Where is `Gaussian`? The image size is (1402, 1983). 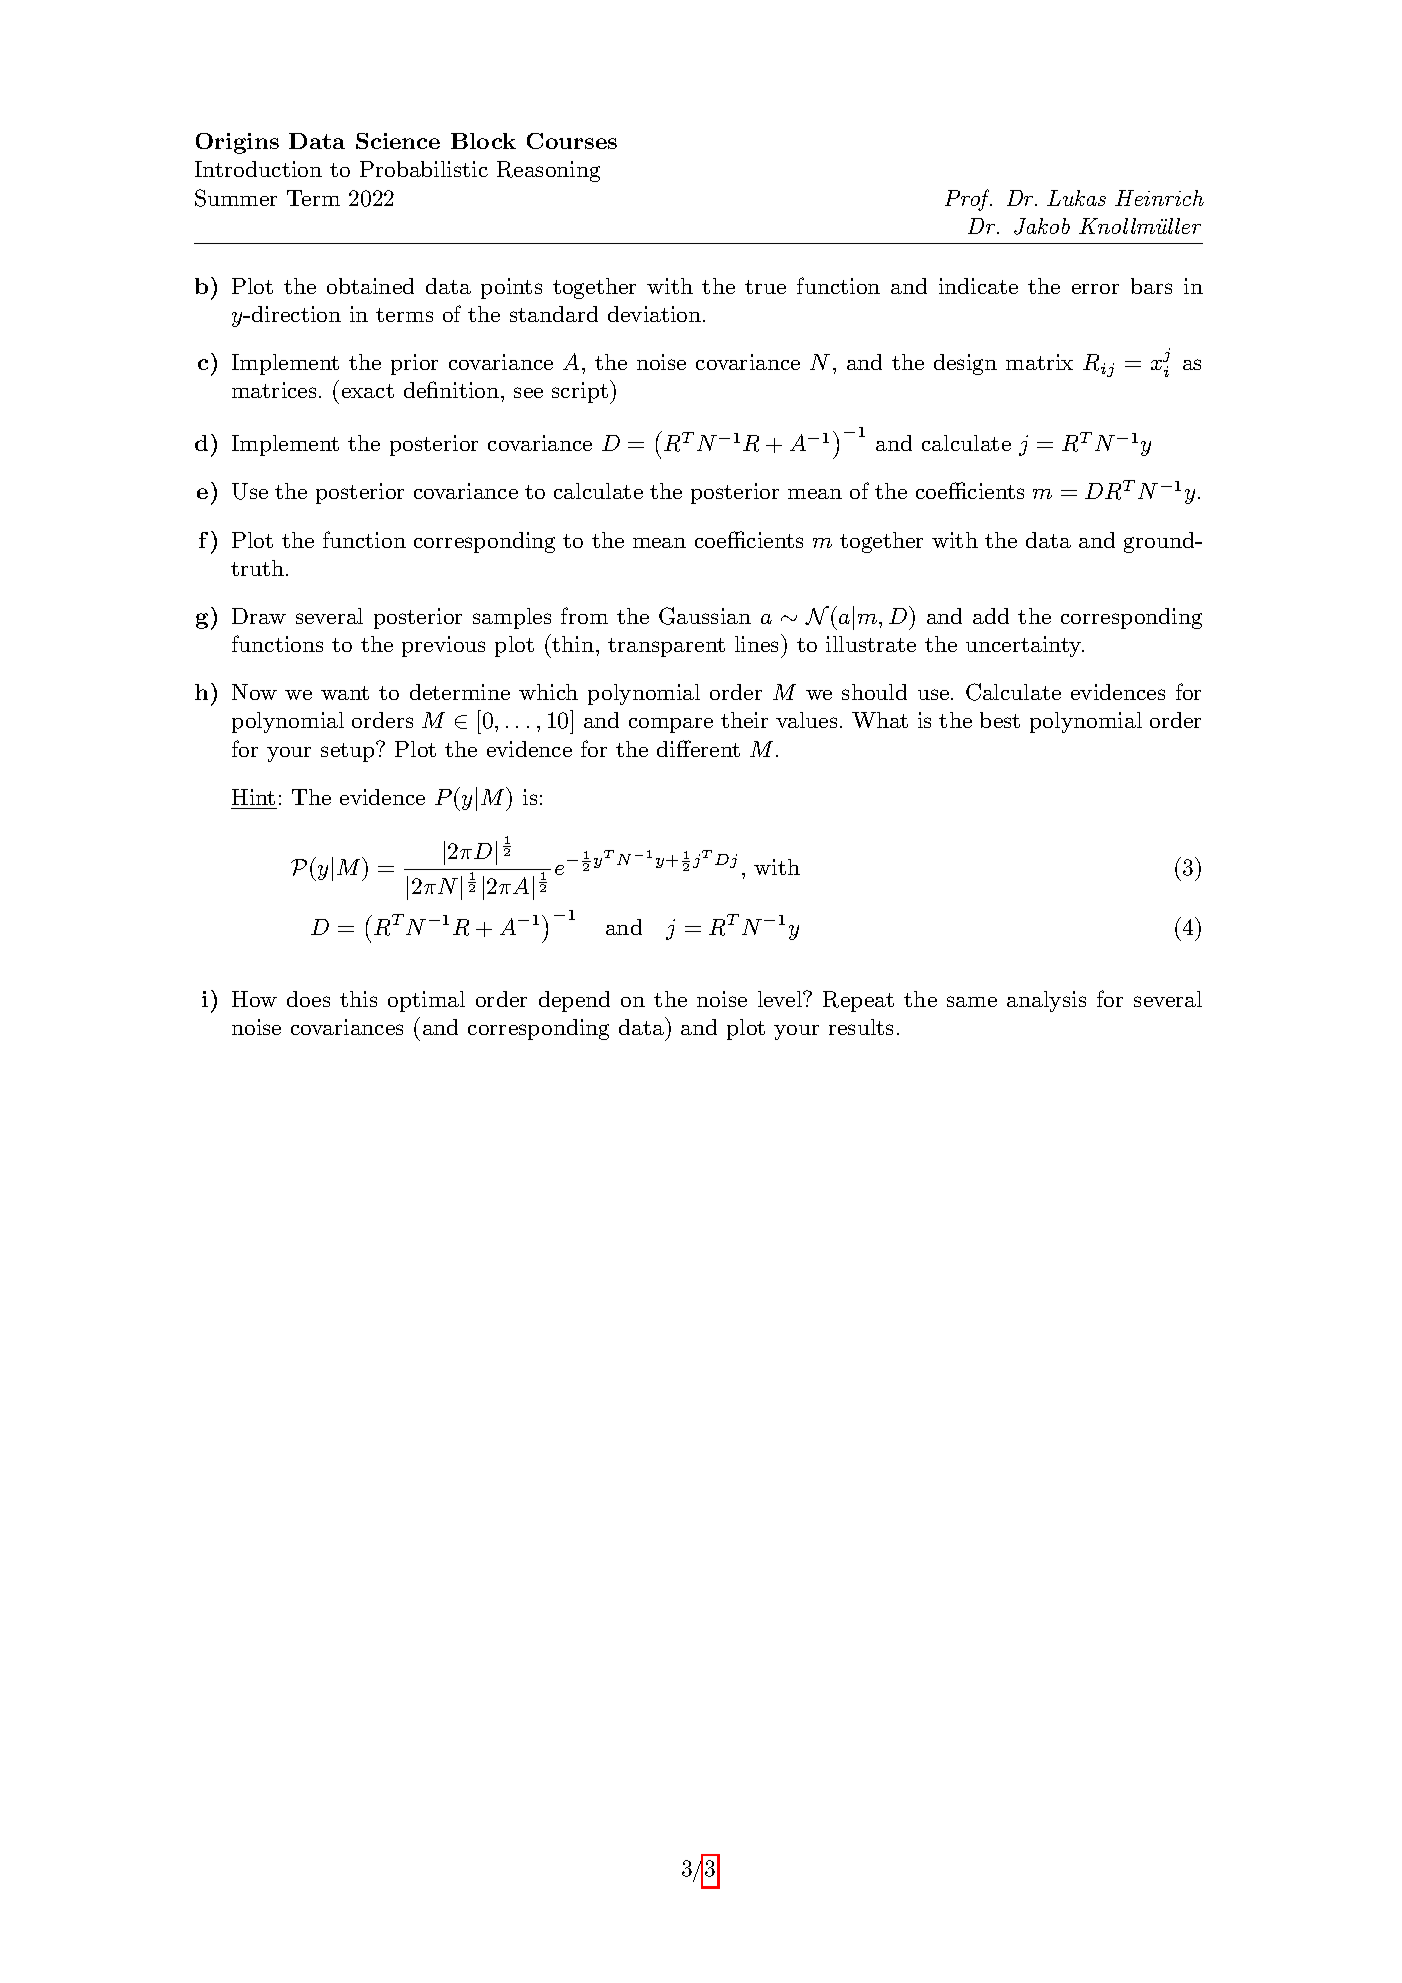 Gaussian is located at coordinates (705, 616).
